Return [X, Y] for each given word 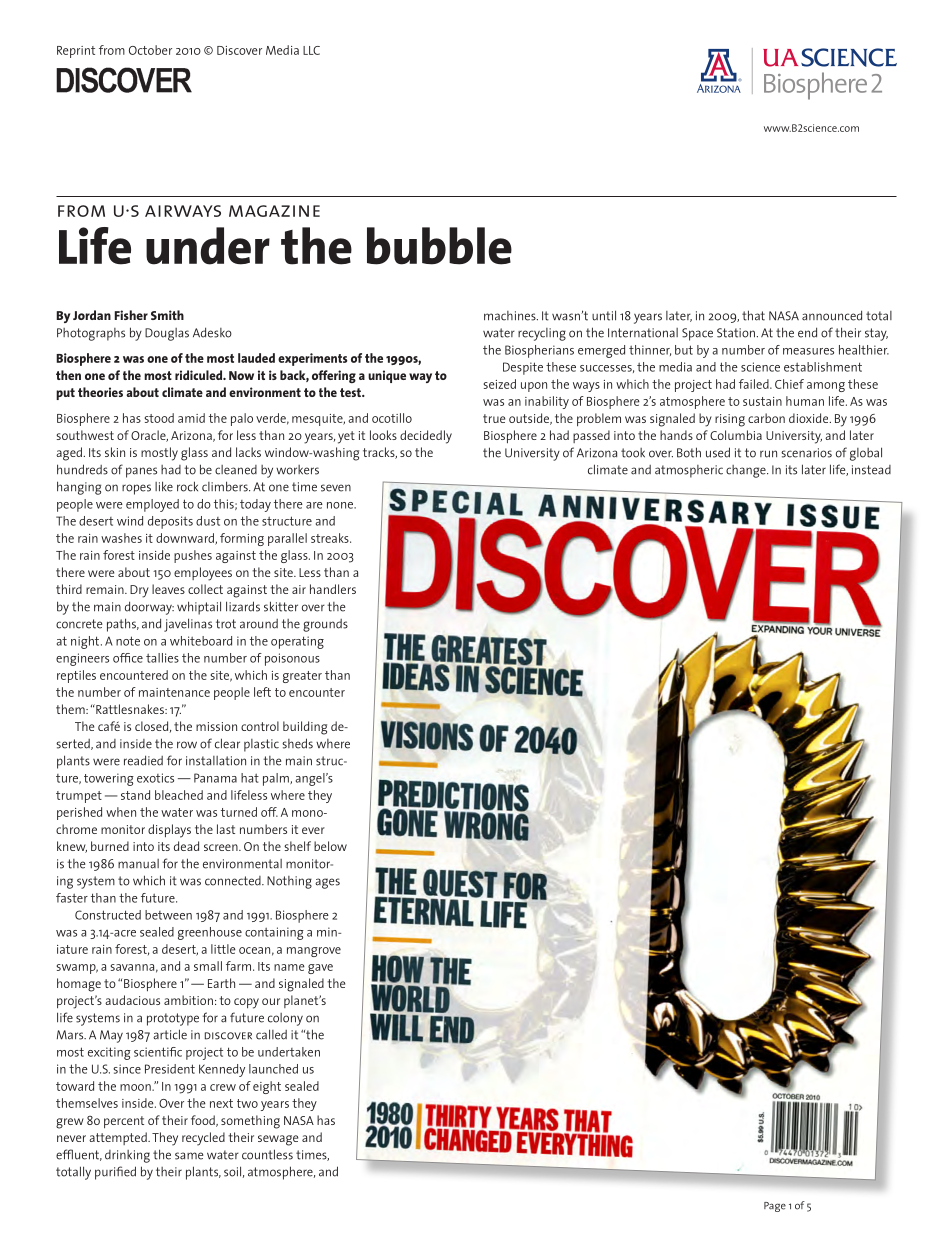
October [150, 50]
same [189, 1156]
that [753, 315]
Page [775, 1207]
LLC [311, 50]
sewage [278, 1140]
